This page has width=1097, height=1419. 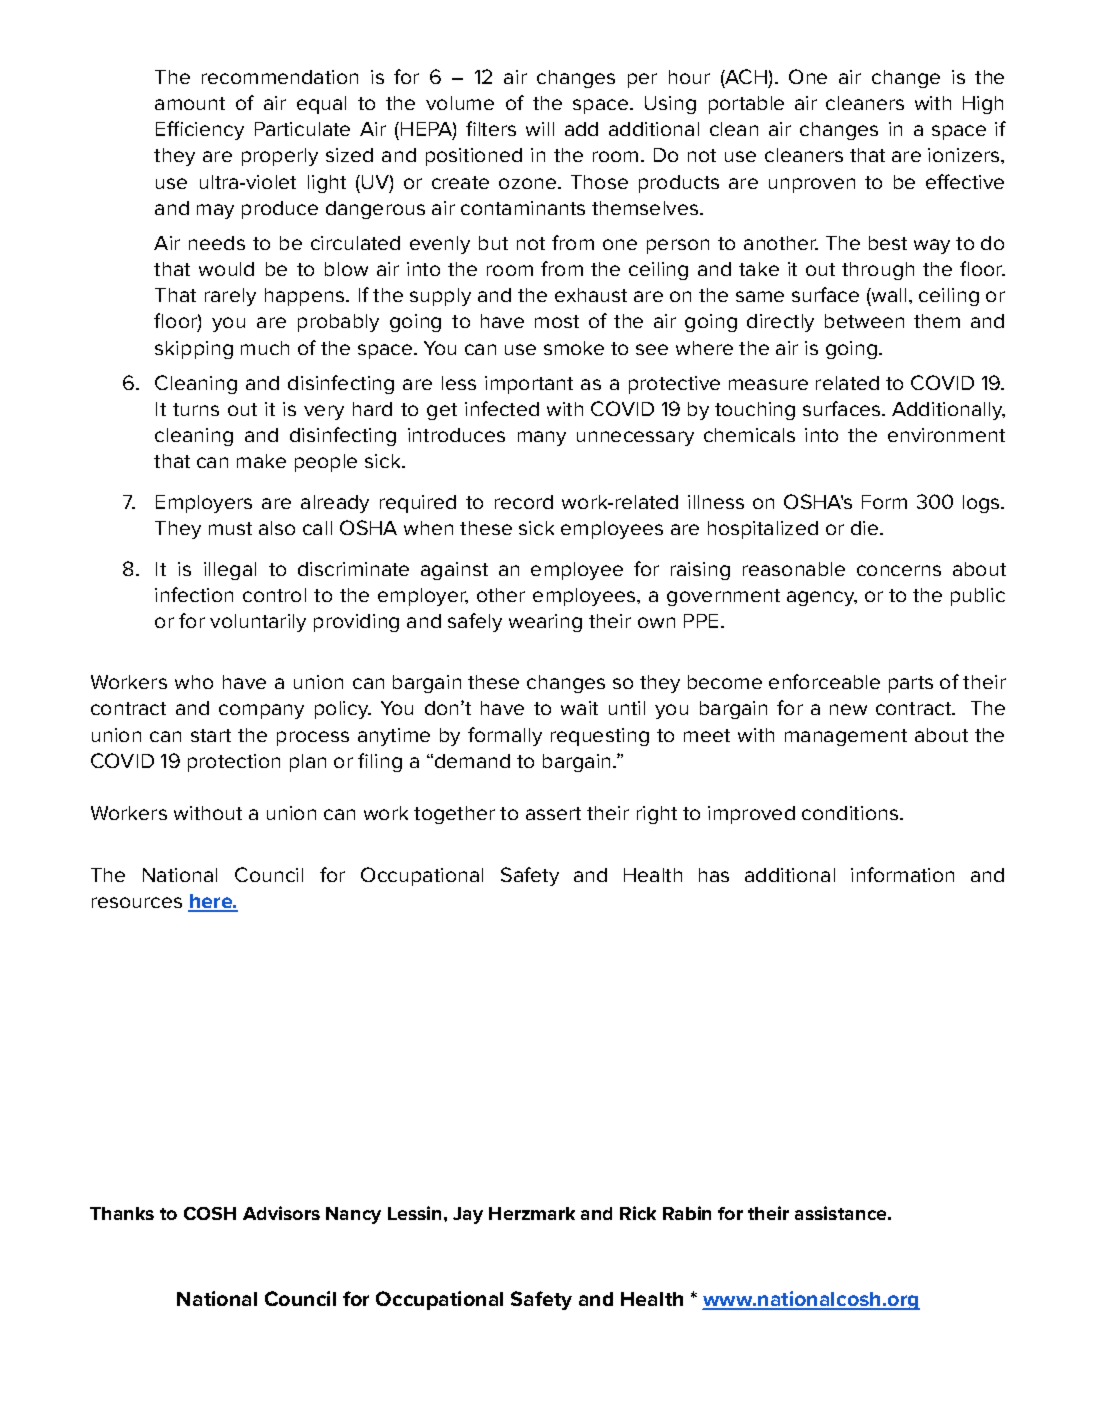 I want to click on between, so click(x=864, y=321).
